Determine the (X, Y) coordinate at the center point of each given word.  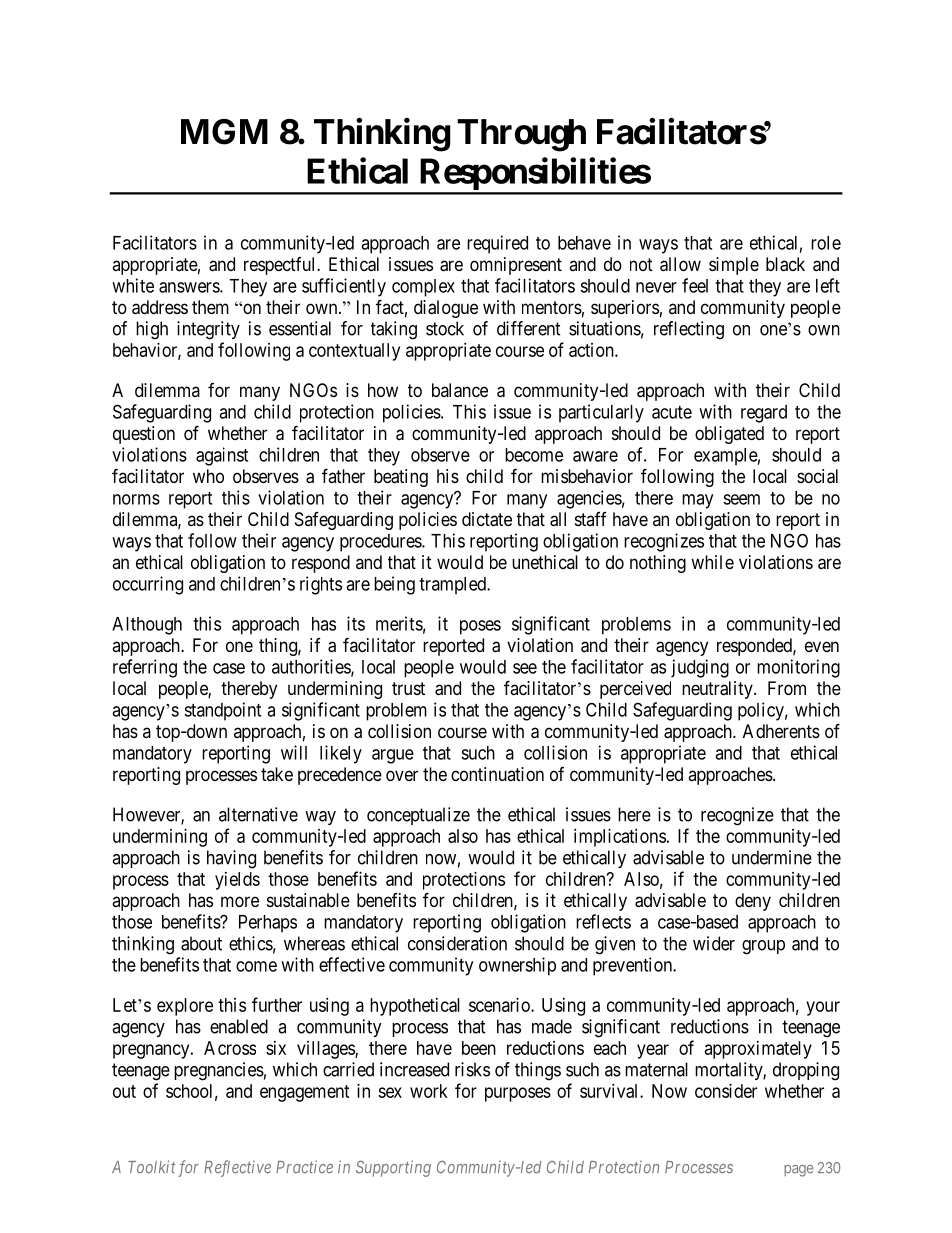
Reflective (237, 1168)
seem (741, 499)
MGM (224, 132)
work (429, 1091)
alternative (258, 814)
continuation (497, 774)
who (208, 476)
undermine (772, 857)
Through (521, 135)
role (826, 243)
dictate (487, 519)
